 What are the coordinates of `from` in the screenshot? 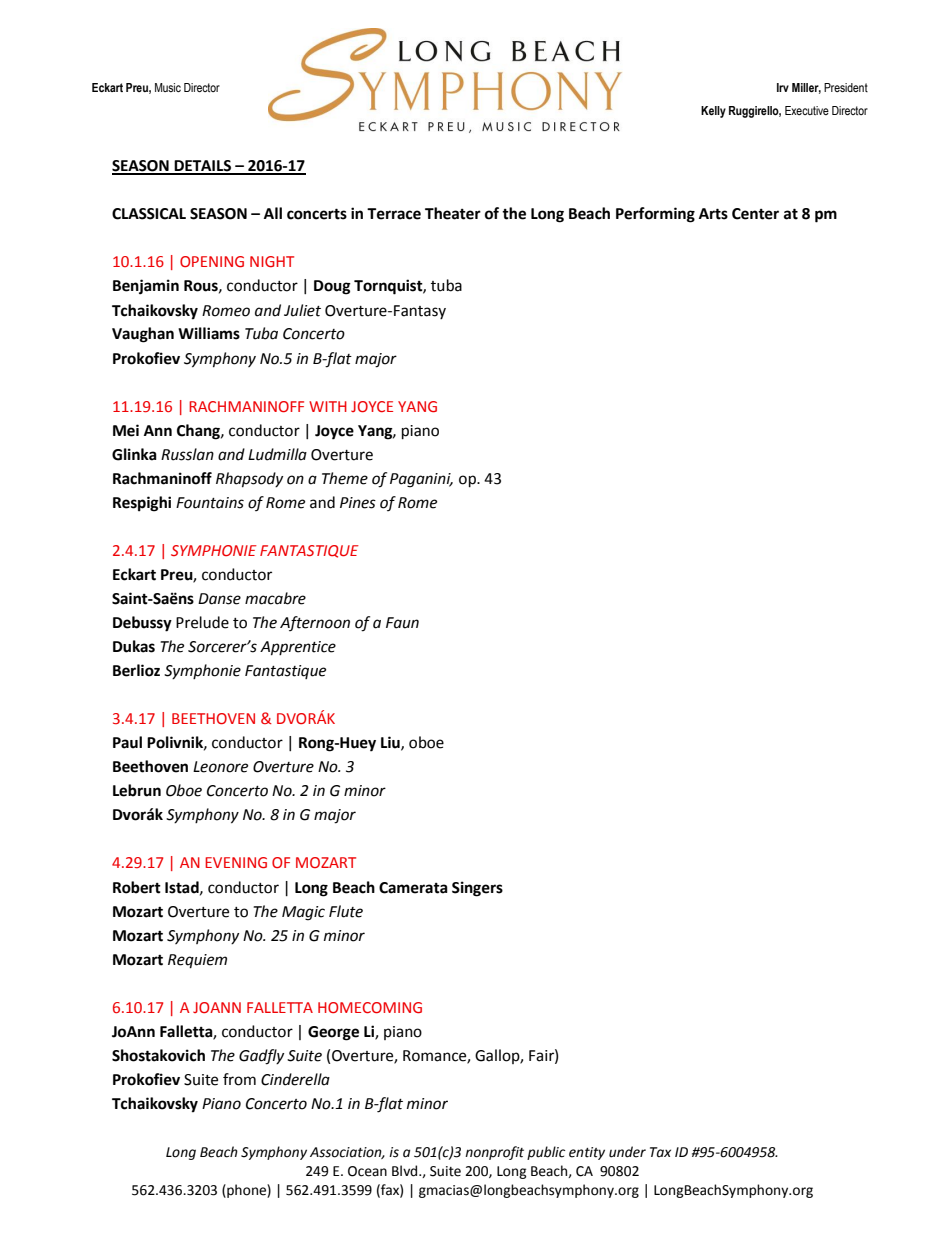 It's located at (239, 1079).
